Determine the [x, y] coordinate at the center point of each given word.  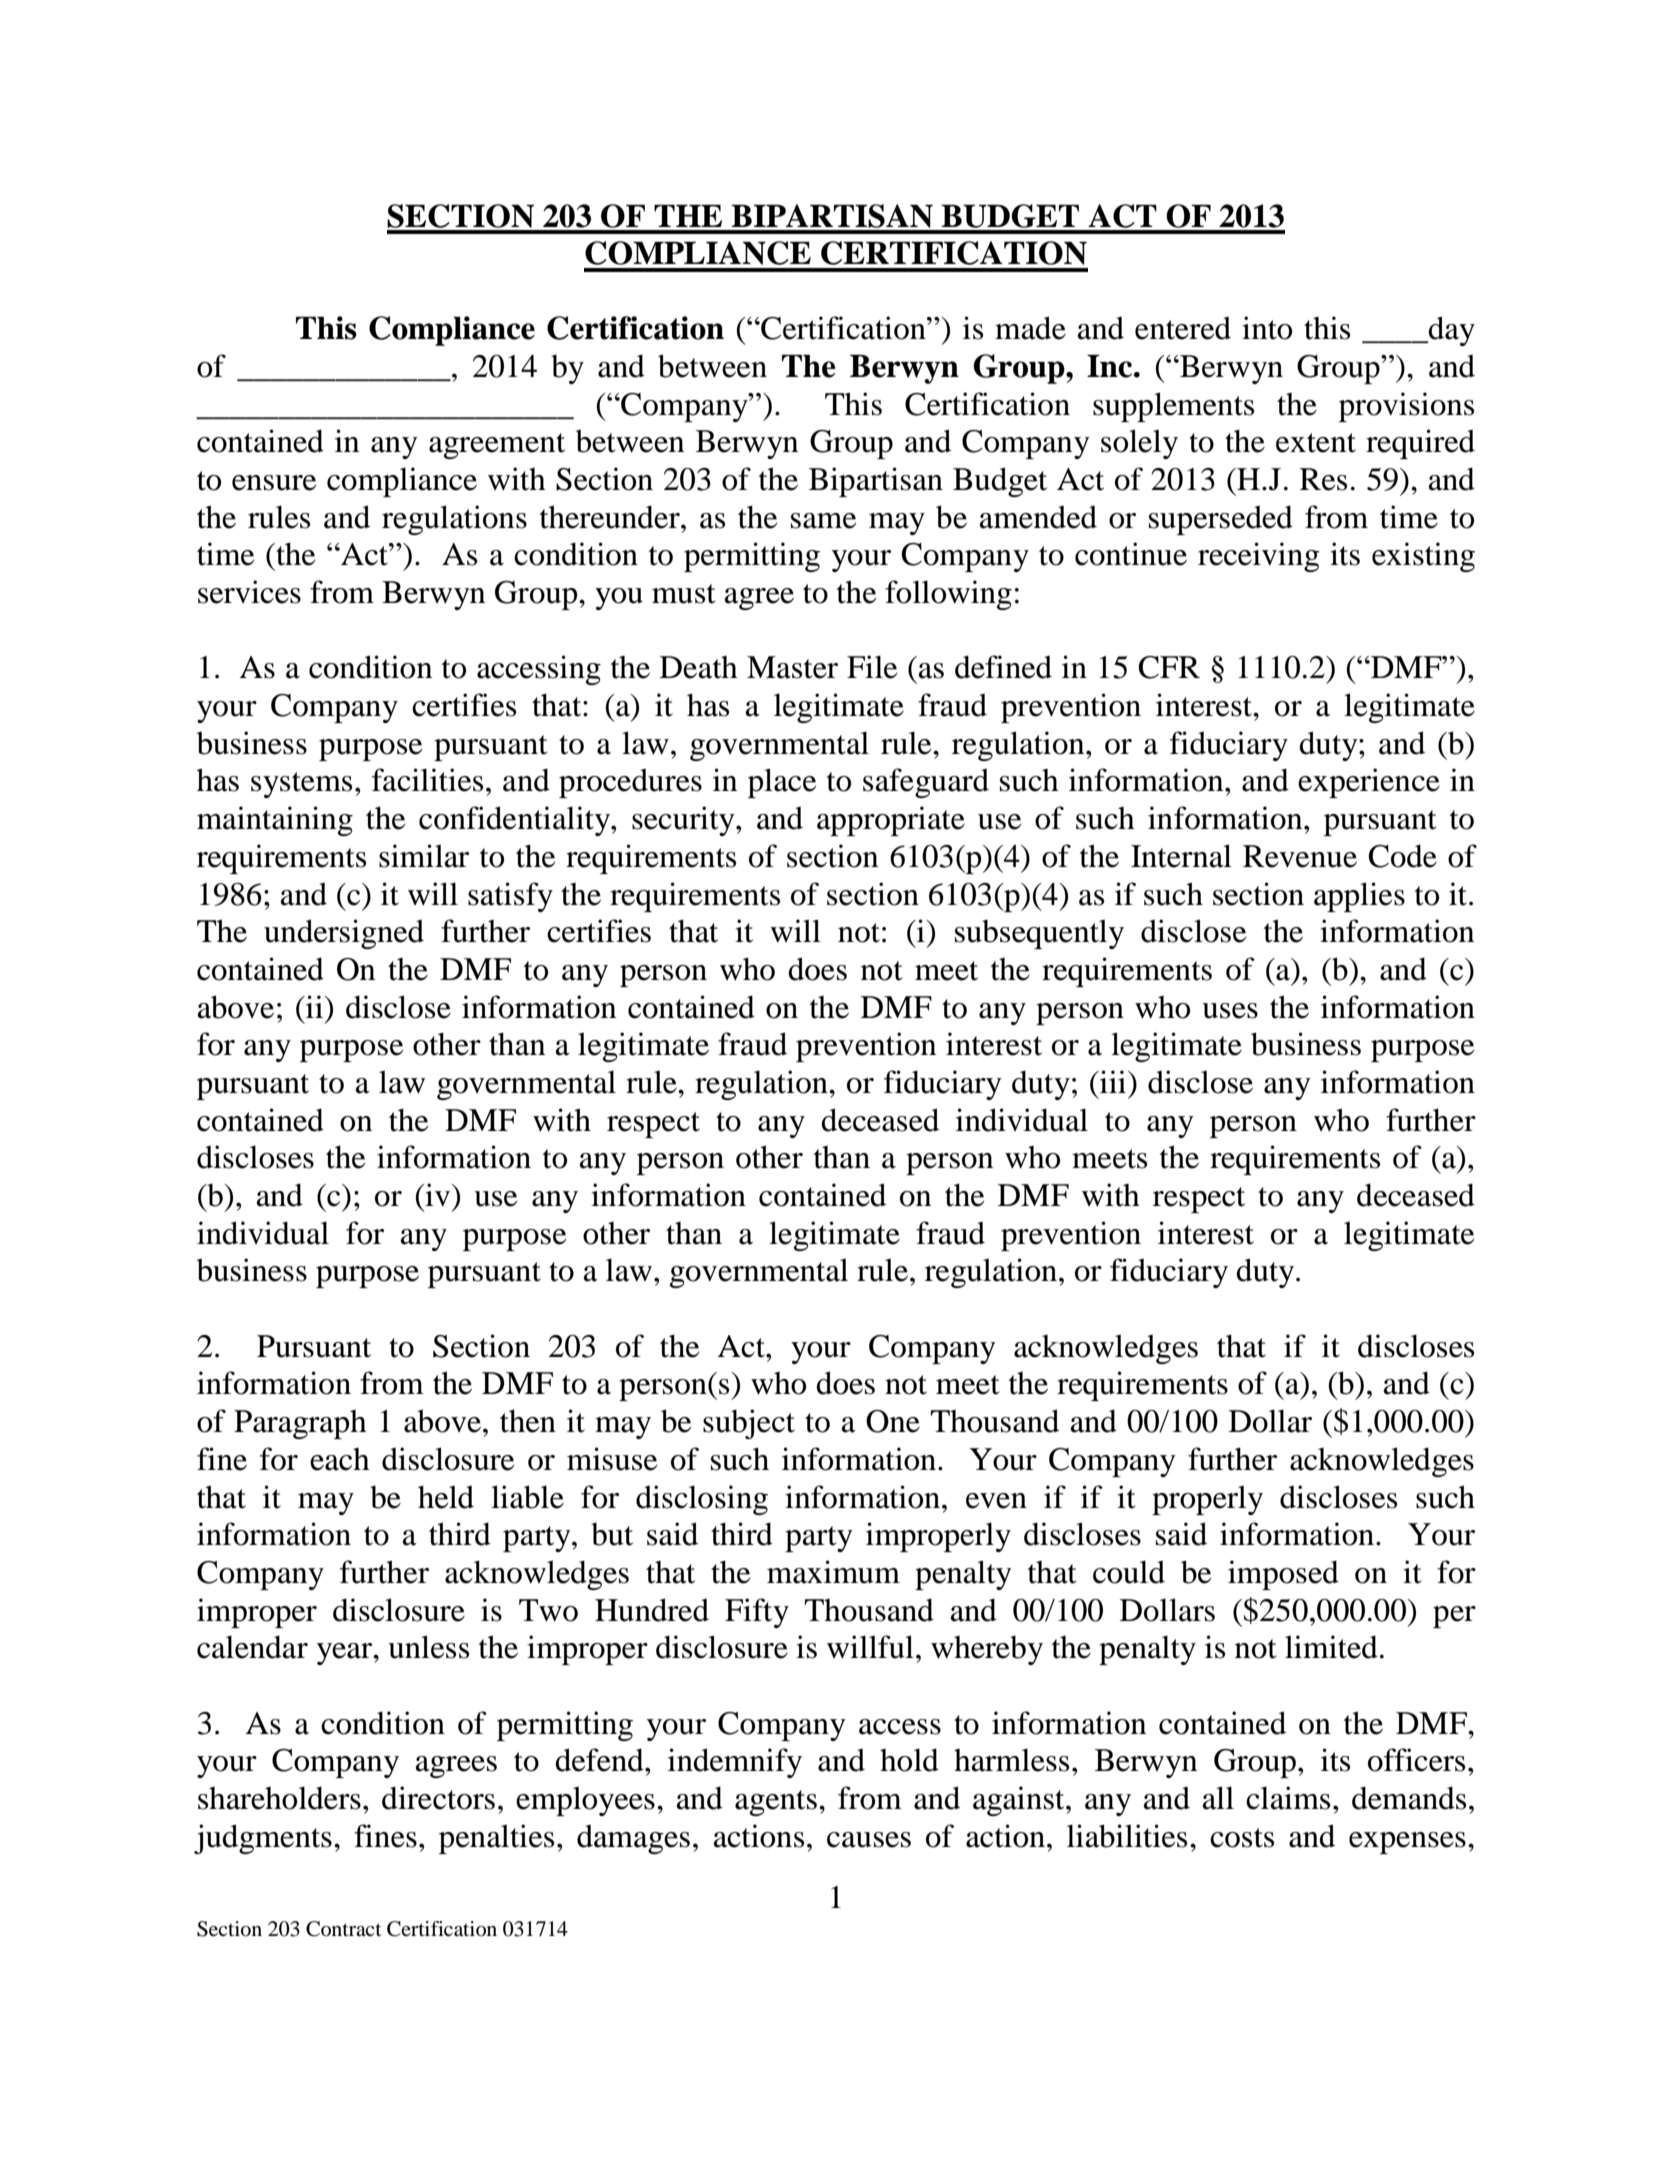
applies [1359, 897]
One [893, 1421]
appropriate [891, 821]
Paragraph [300, 1424]
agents [776, 1803]
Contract [344, 1929]
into [1267, 328]
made [1030, 328]
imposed [1283, 1575]
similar [424, 856]
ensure [274, 483]
